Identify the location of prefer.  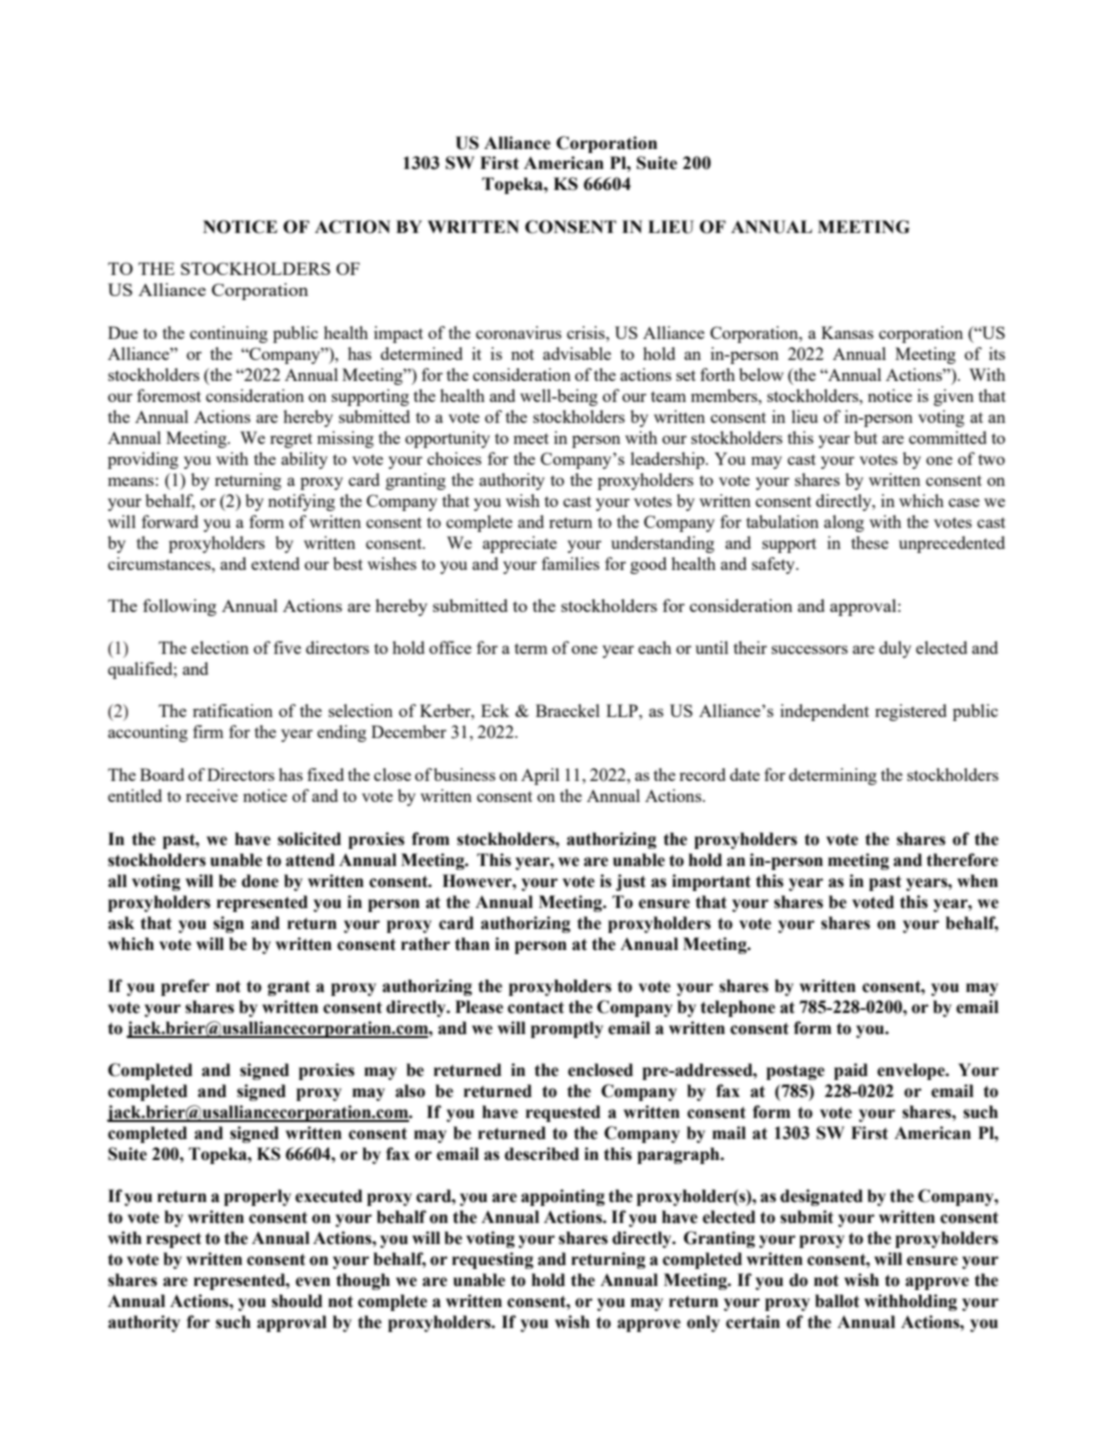
(185, 987).
